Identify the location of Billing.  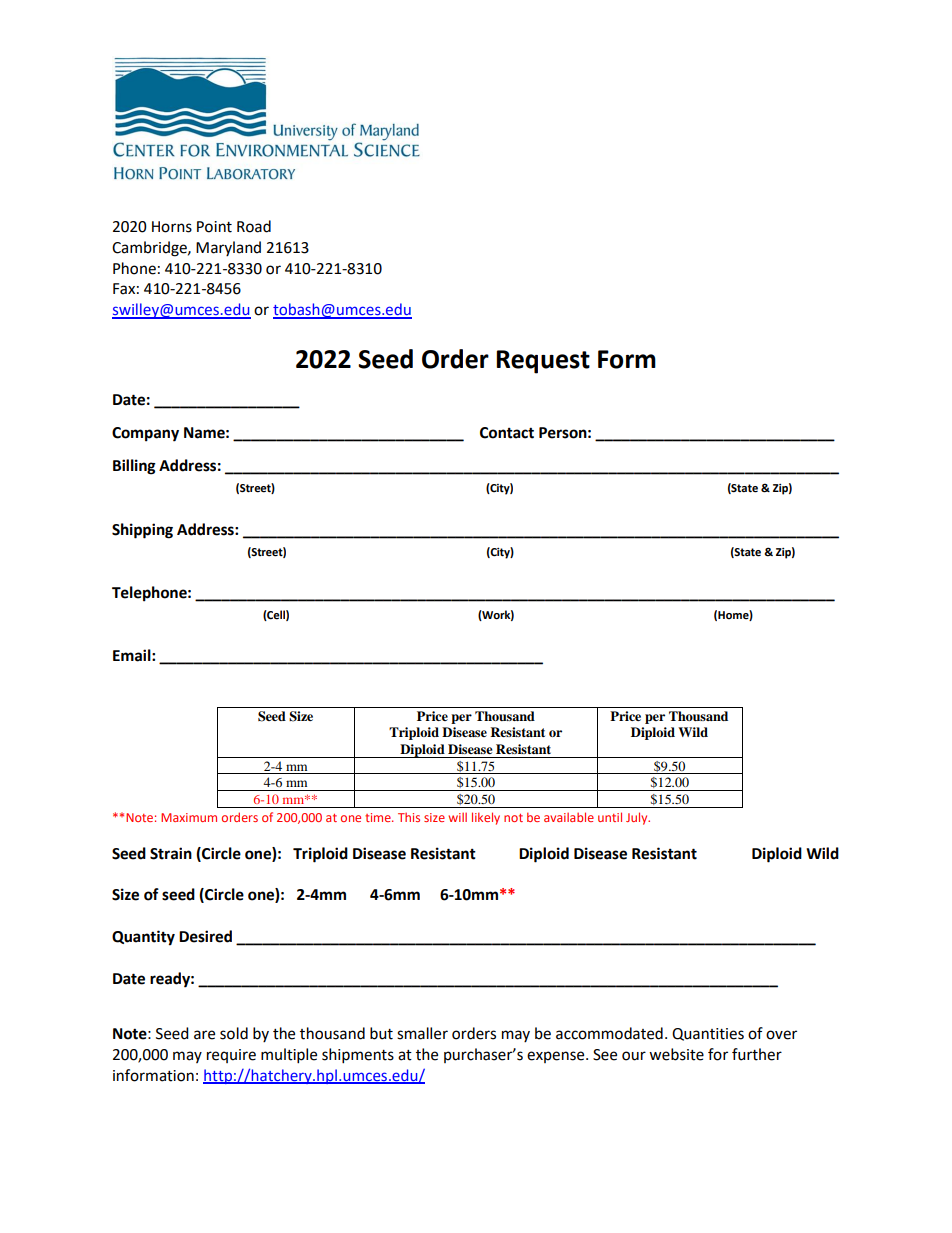
(134, 467).
